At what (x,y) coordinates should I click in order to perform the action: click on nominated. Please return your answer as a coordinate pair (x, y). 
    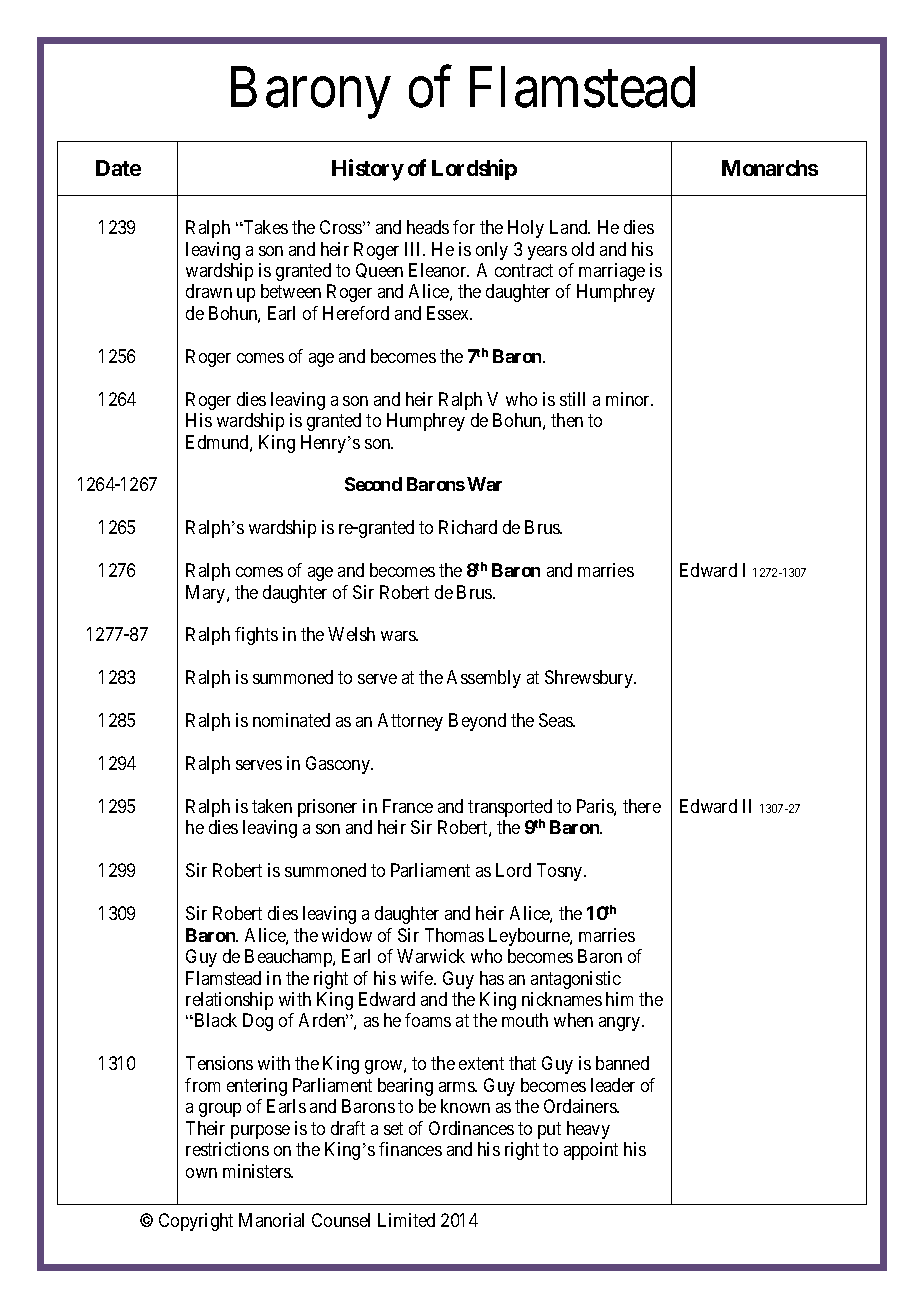
    Looking at the image, I should click on (291, 720).
